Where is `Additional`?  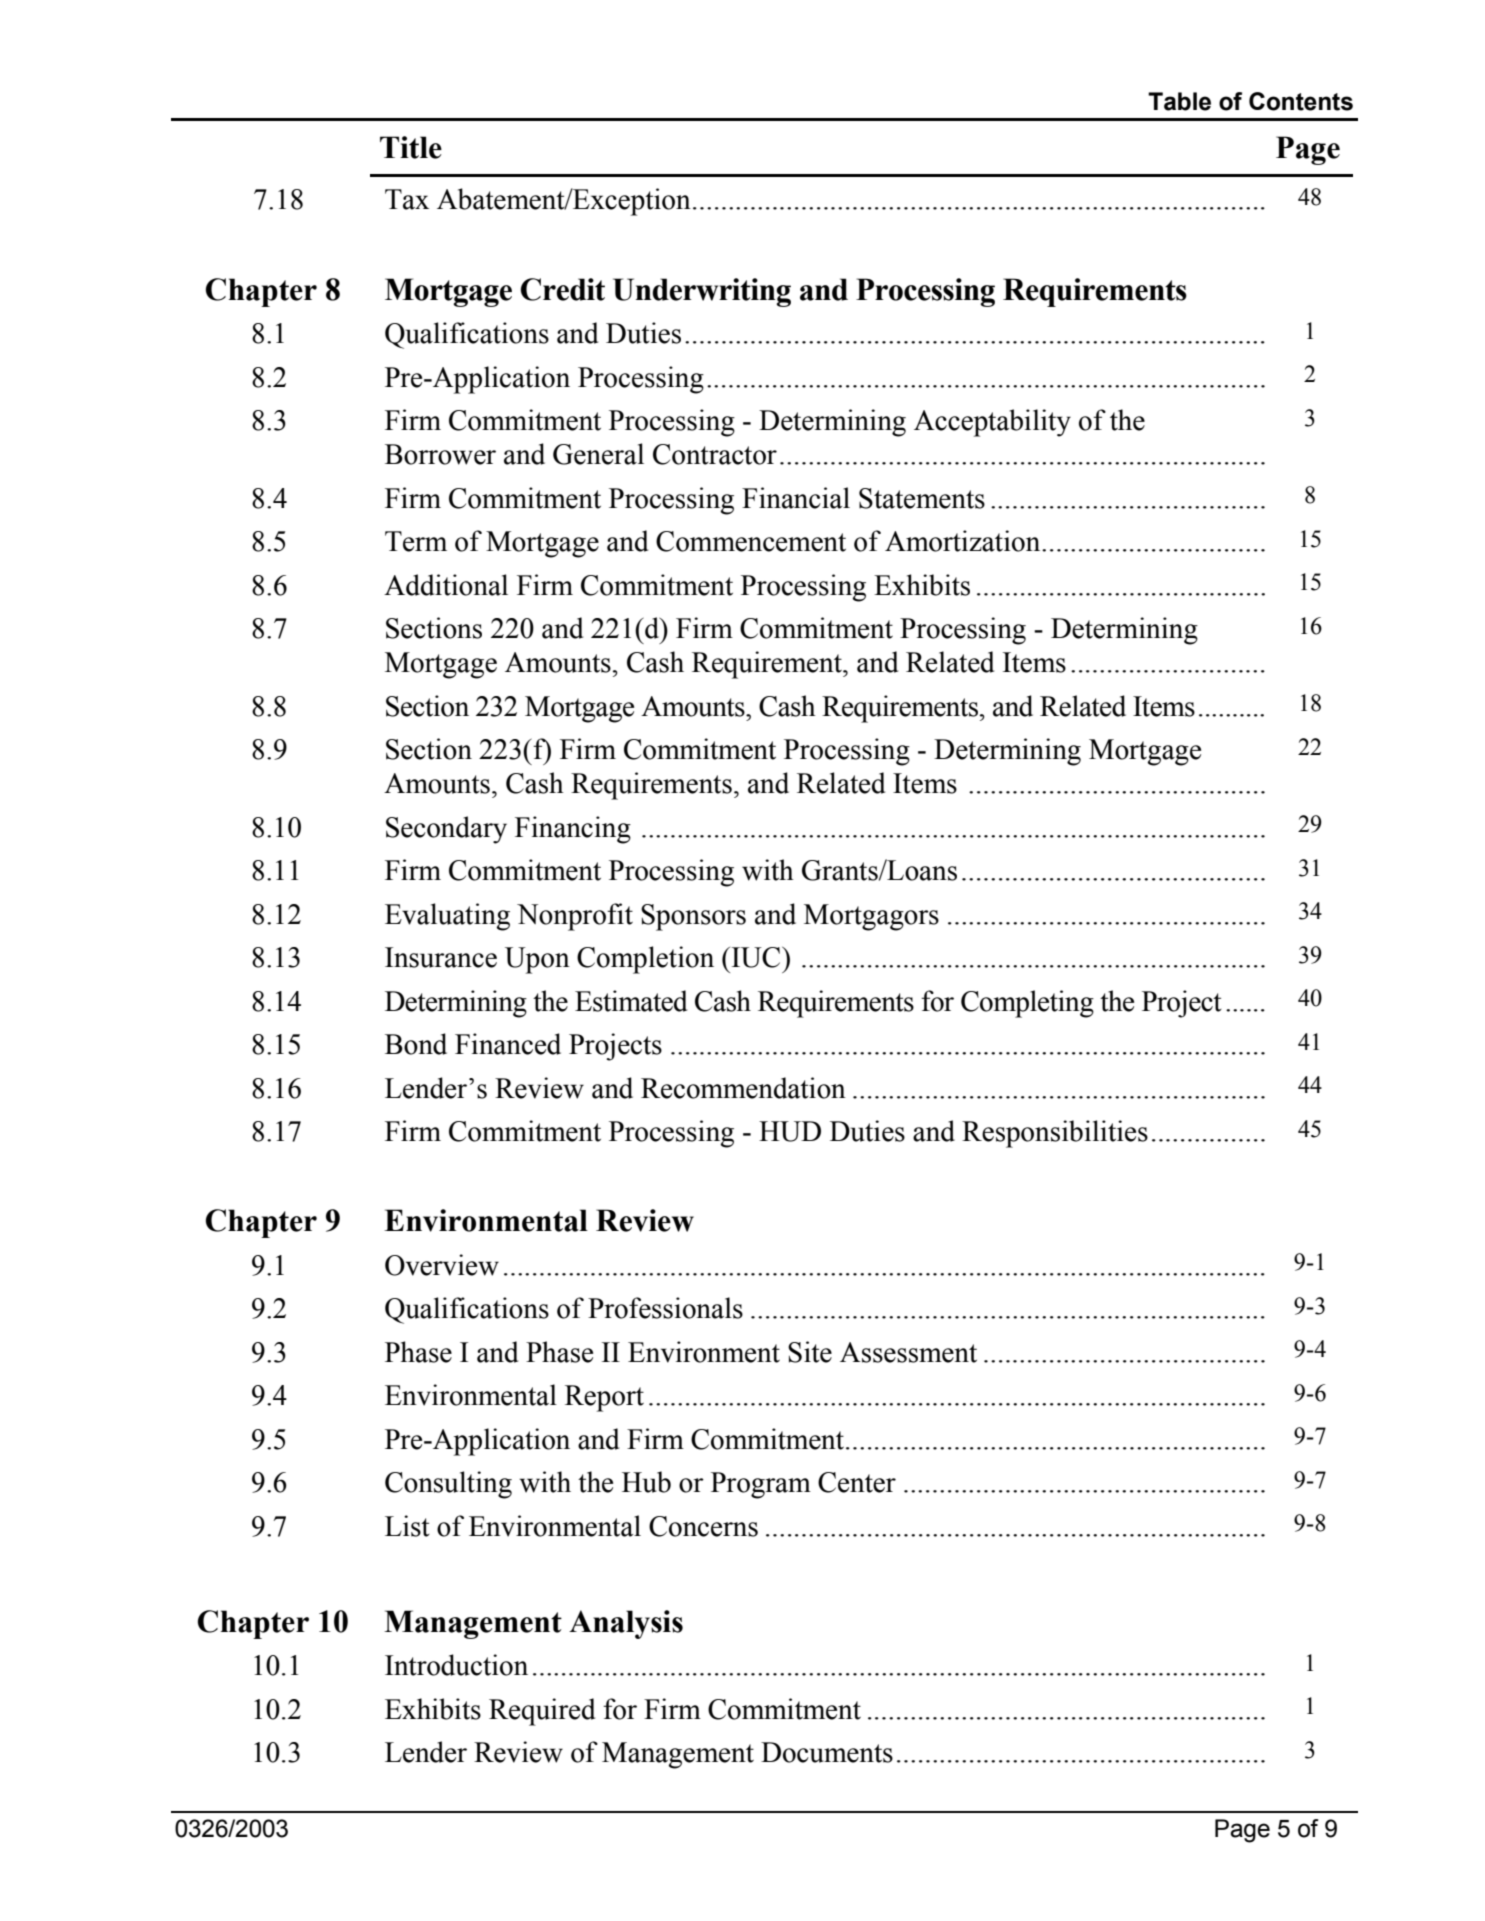
Additional is located at coordinates (446, 585).
